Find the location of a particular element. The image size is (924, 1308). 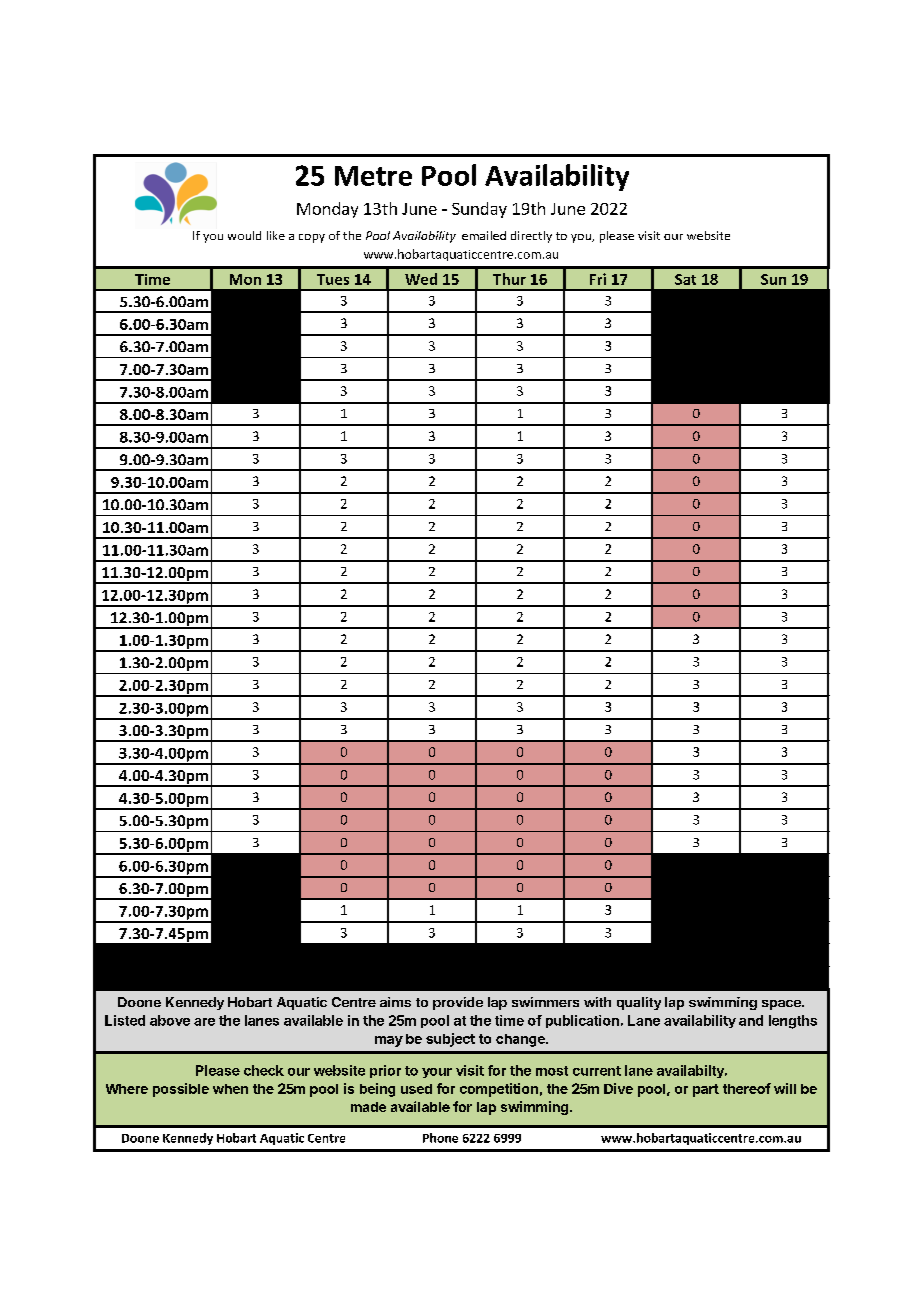

would is located at coordinates (244, 235).
